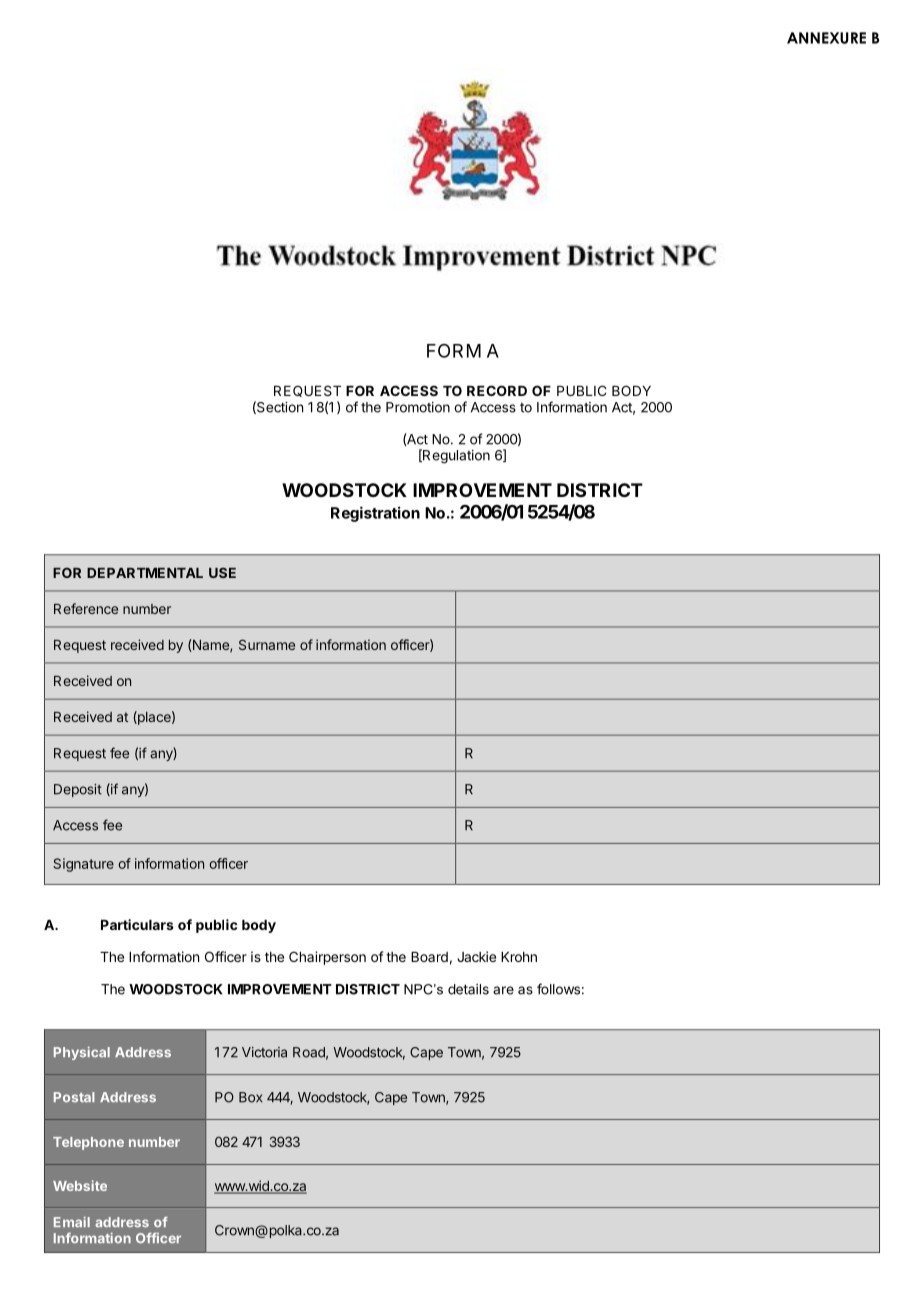 This screenshot has width=924, height=1308. Describe the element at coordinates (86, 608) in the screenshot. I see `Reference` at that location.
